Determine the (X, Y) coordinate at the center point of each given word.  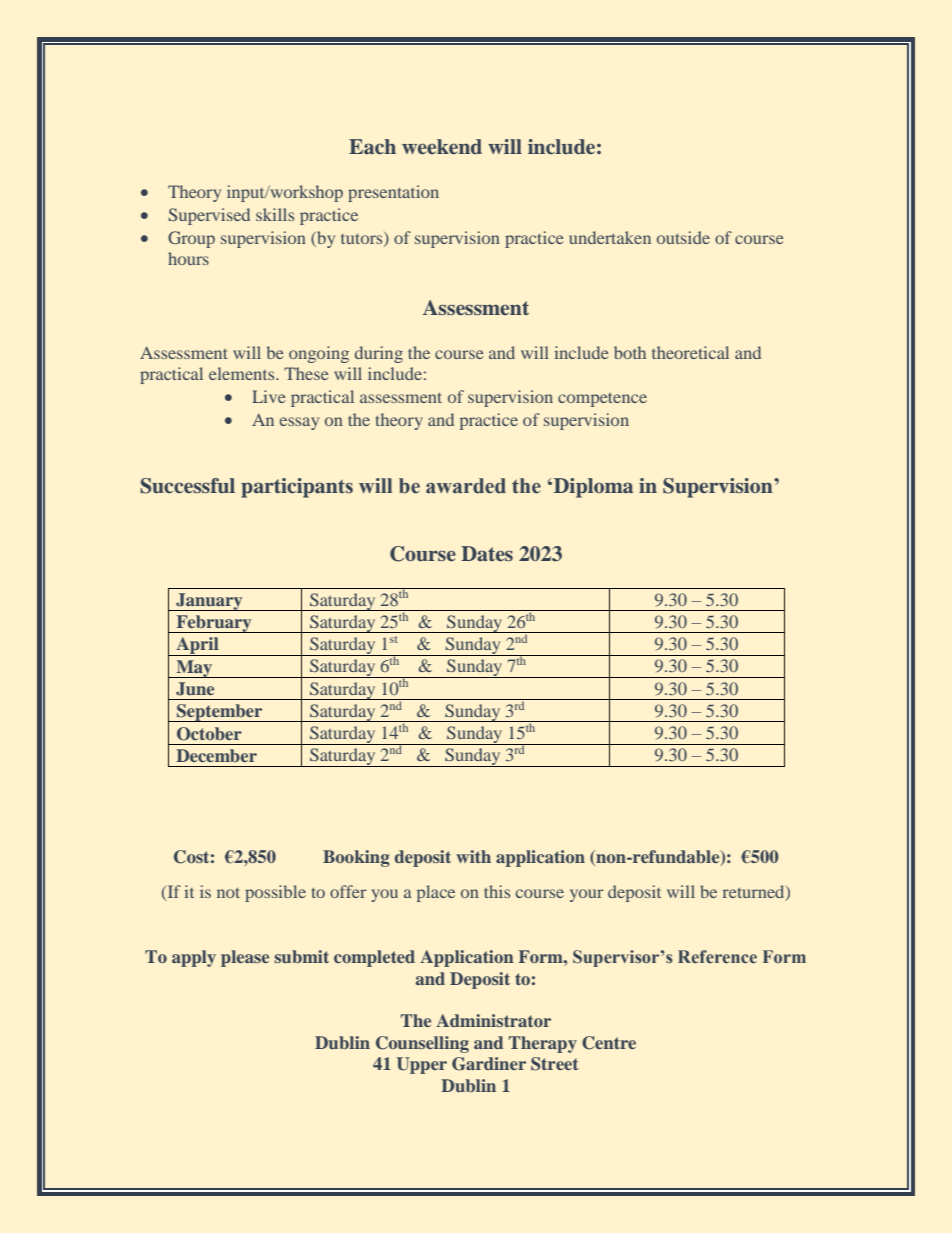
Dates (487, 553)
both (630, 352)
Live (269, 396)
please (245, 958)
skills (275, 214)
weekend (442, 146)
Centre (609, 1043)
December (216, 755)
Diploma (593, 488)
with (473, 856)
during (379, 354)
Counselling (422, 1044)
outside (683, 237)
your (587, 895)
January (209, 602)
